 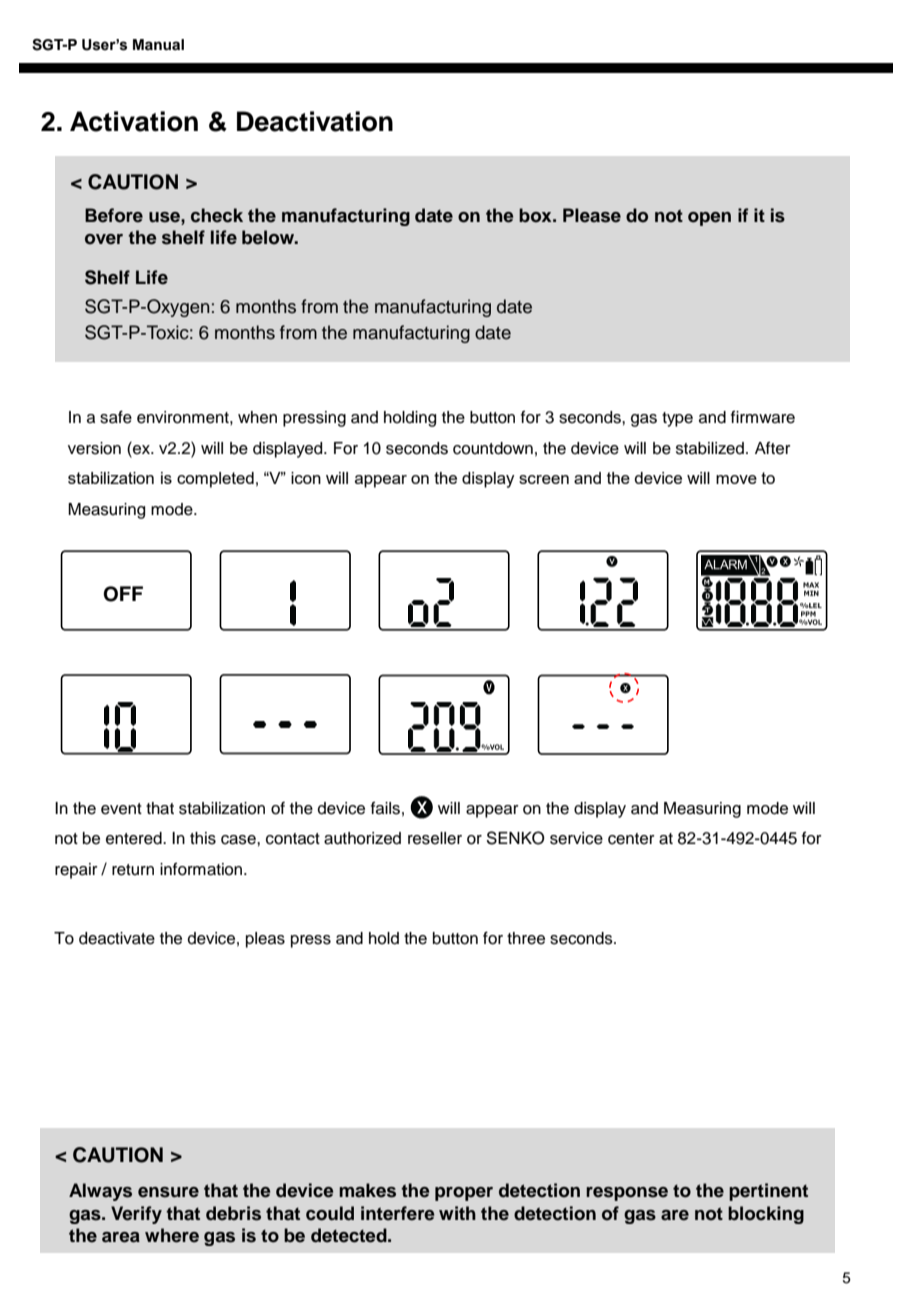 What do you see at coordinates (385, 808) in the screenshot?
I see `fails` at bounding box center [385, 808].
